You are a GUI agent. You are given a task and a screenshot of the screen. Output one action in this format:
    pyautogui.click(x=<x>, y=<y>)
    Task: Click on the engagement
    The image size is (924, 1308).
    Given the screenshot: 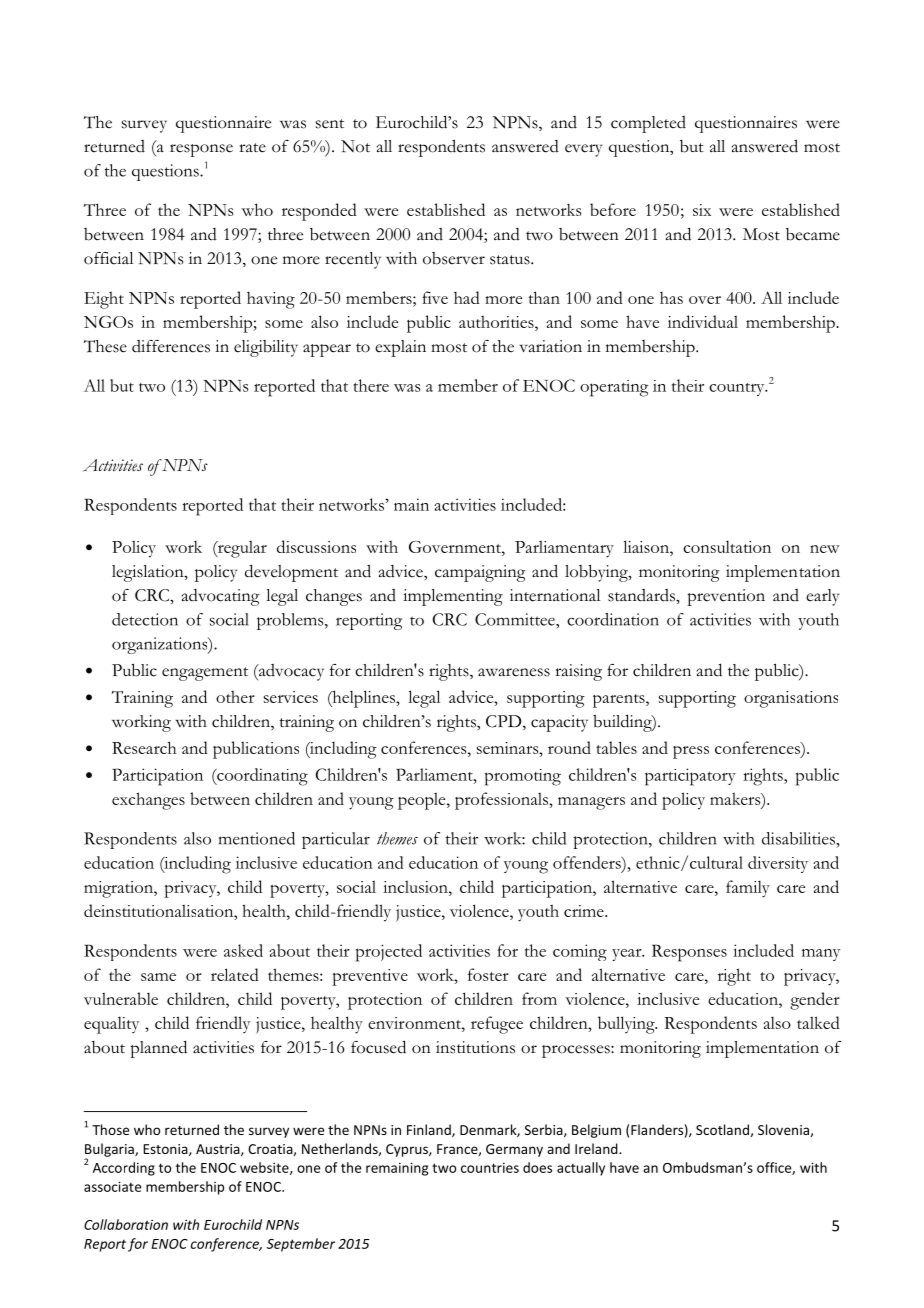 What is the action you would take?
    pyautogui.click(x=205, y=674)
